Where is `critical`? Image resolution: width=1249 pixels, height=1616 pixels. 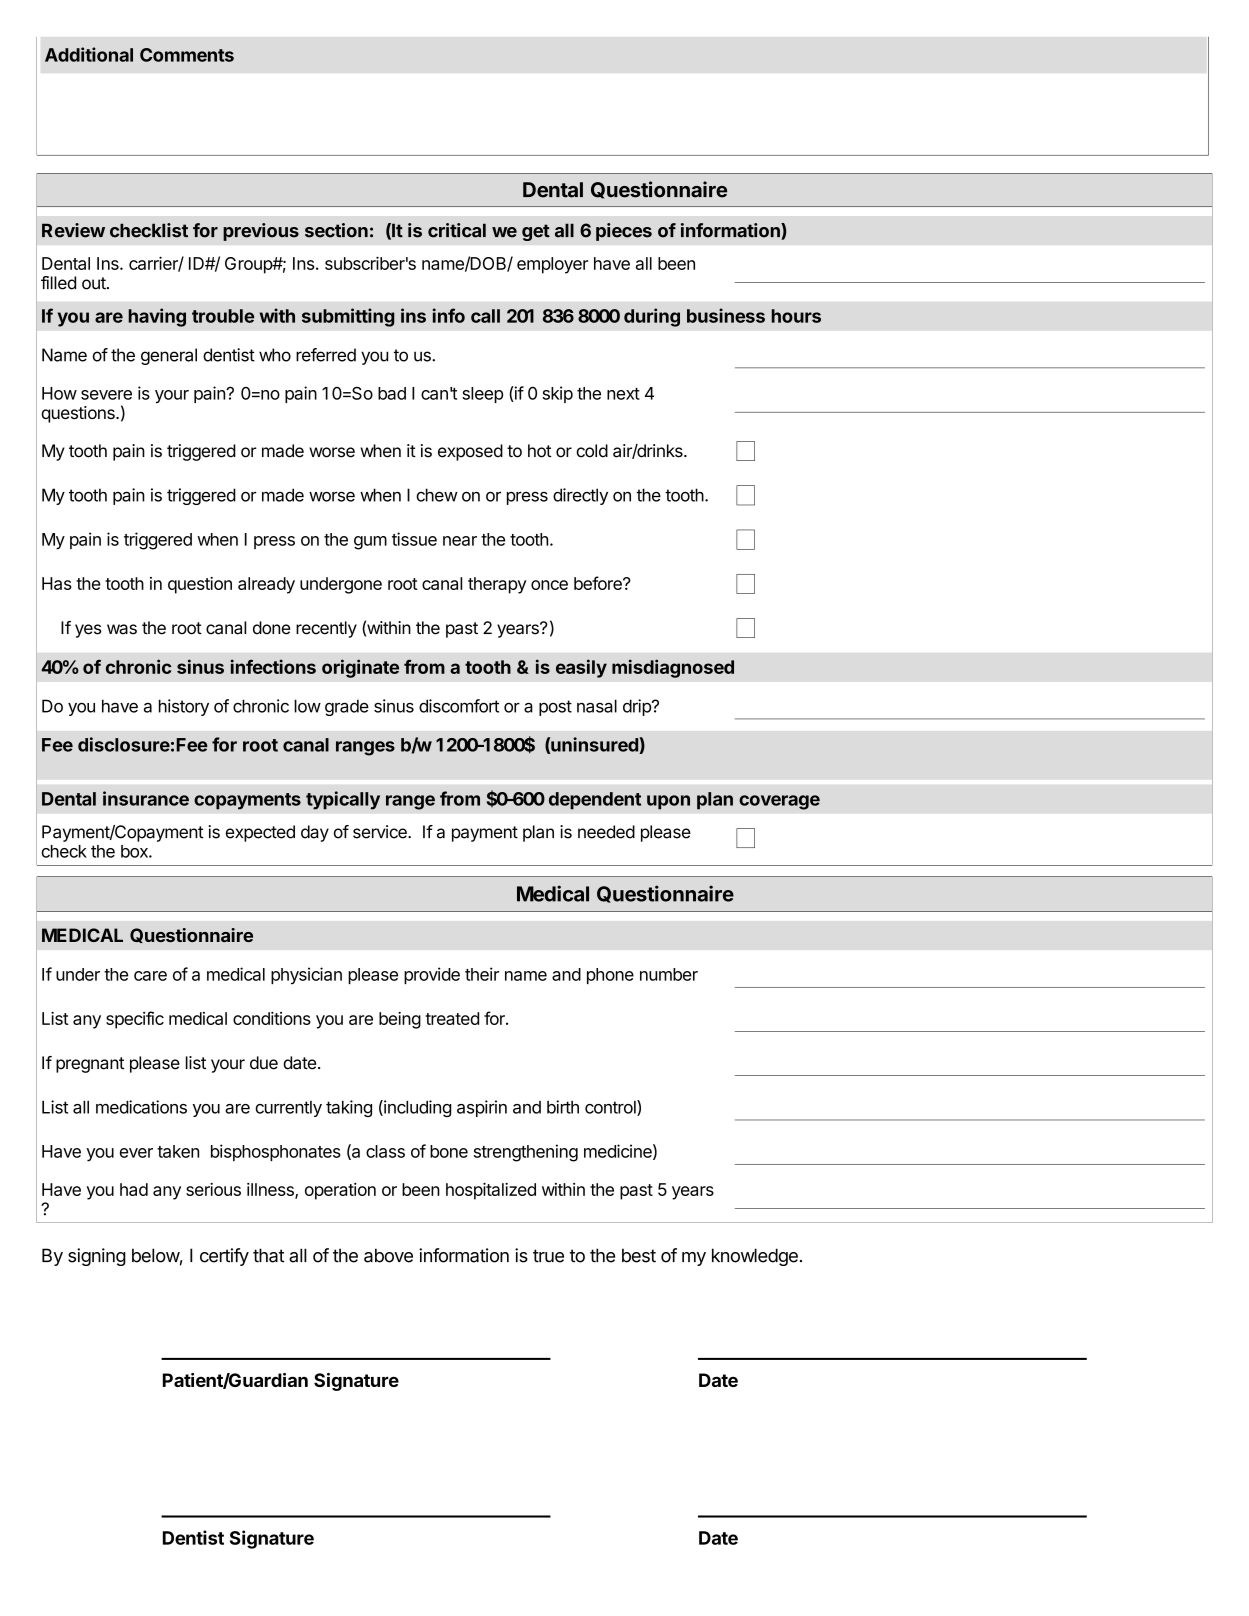 critical is located at coordinates (457, 230).
